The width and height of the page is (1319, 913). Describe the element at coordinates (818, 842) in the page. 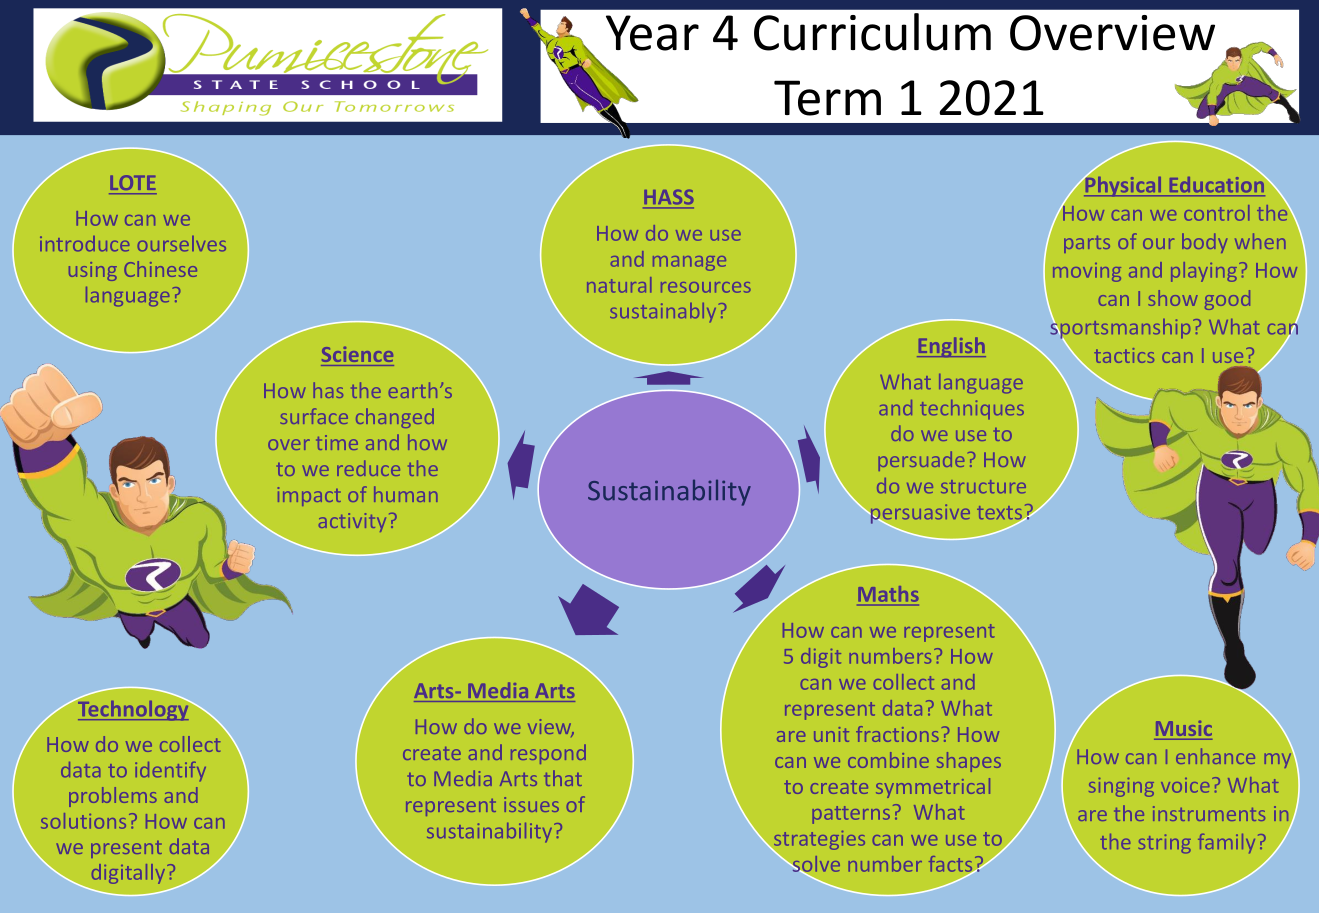

I see `strategies` at that location.
